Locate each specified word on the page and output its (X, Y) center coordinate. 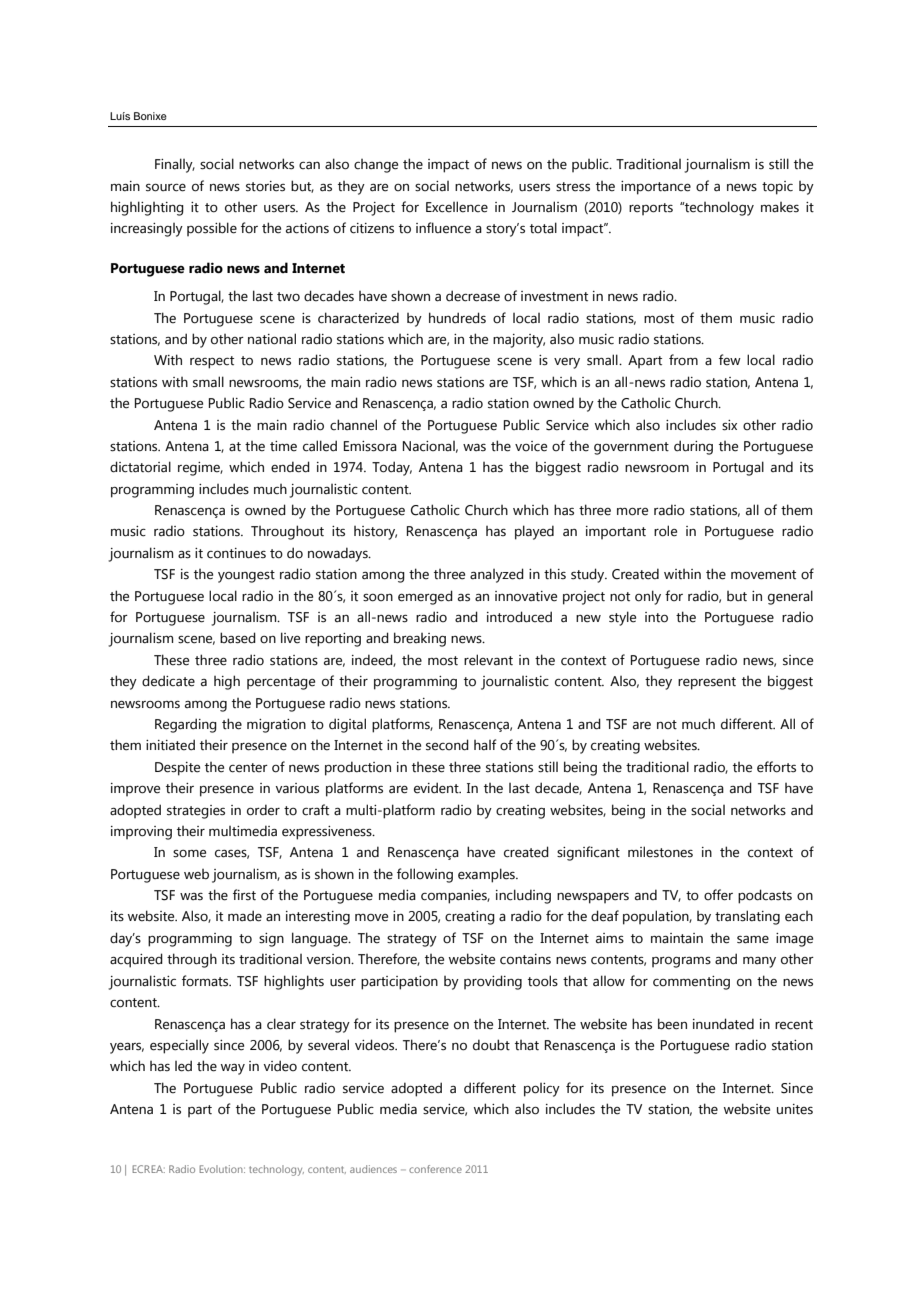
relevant (488, 660)
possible (212, 229)
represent (707, 683)
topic (777, 188)
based (238, 638)
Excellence (457, 207)
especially (179, 1046)
